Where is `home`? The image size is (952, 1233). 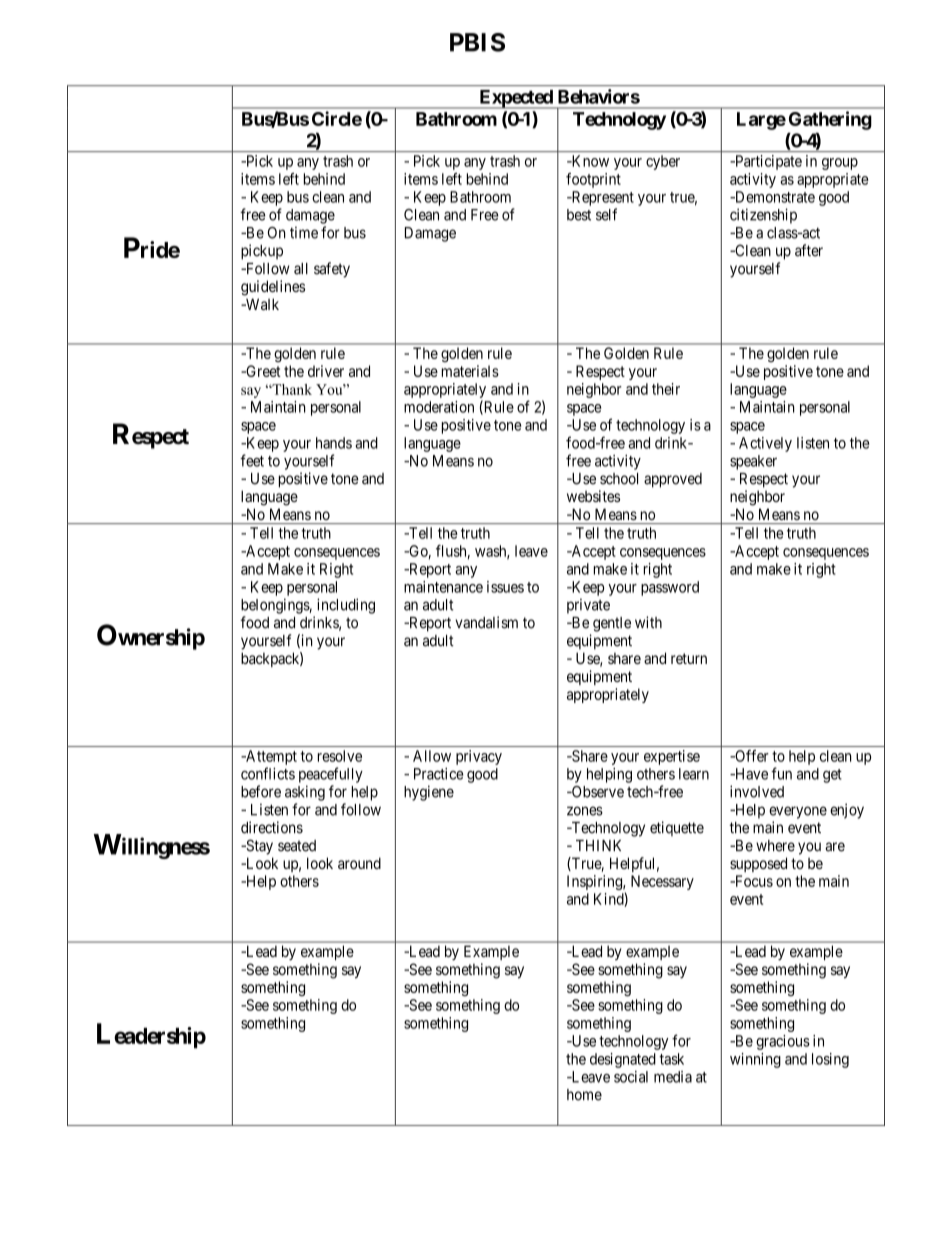 home is located at coordinates (584, 1095).
